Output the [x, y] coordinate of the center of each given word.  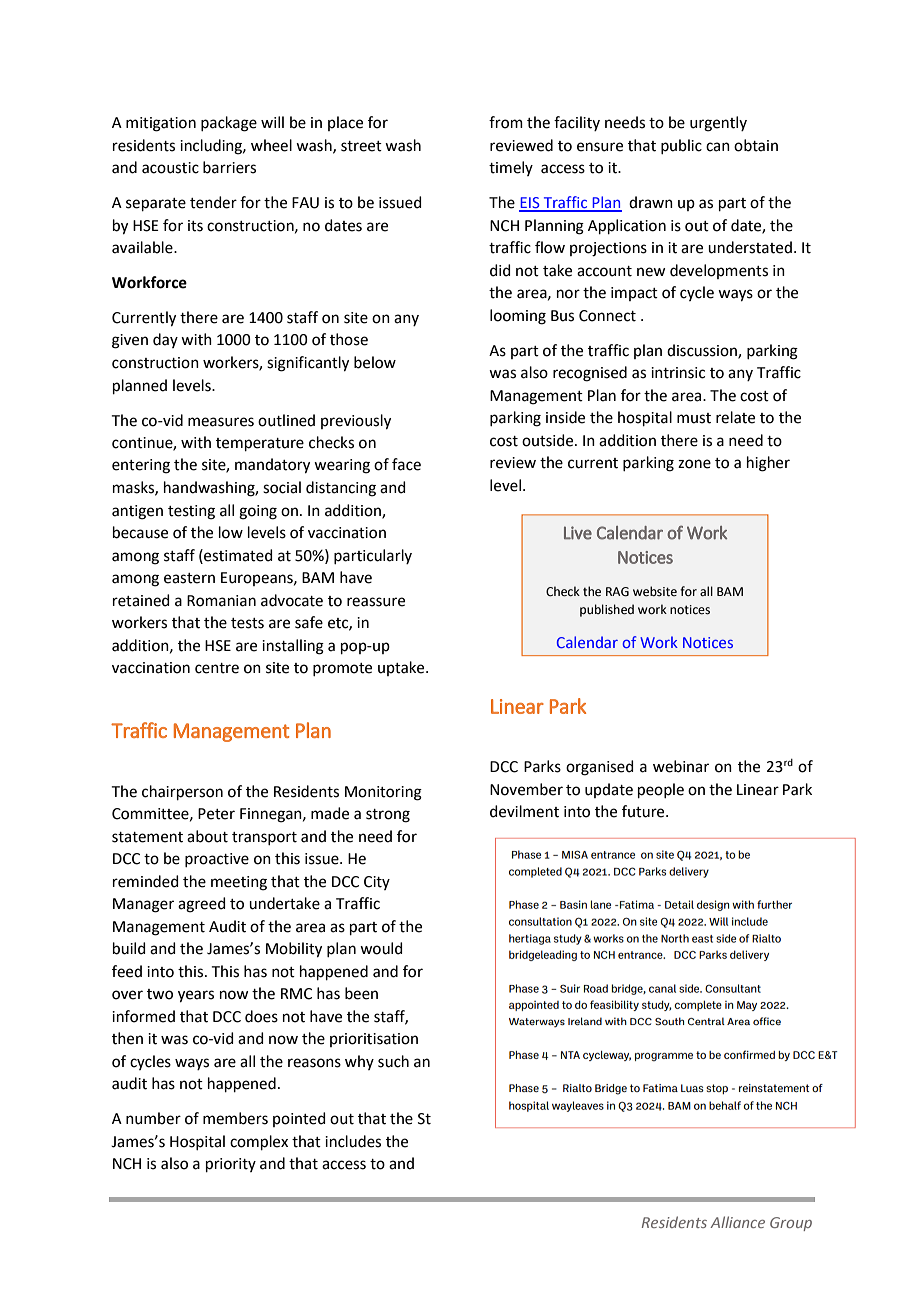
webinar [681, 766]
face [406, 464]
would [381, 948]
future [644, 811]
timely [511, 168]
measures [221, 422]
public [681, 146]
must [694, 418]
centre [217, 668]
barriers [229, 167]
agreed [202, 905]
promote [342, 669]
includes [353, 1141]
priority [231, 1165]
